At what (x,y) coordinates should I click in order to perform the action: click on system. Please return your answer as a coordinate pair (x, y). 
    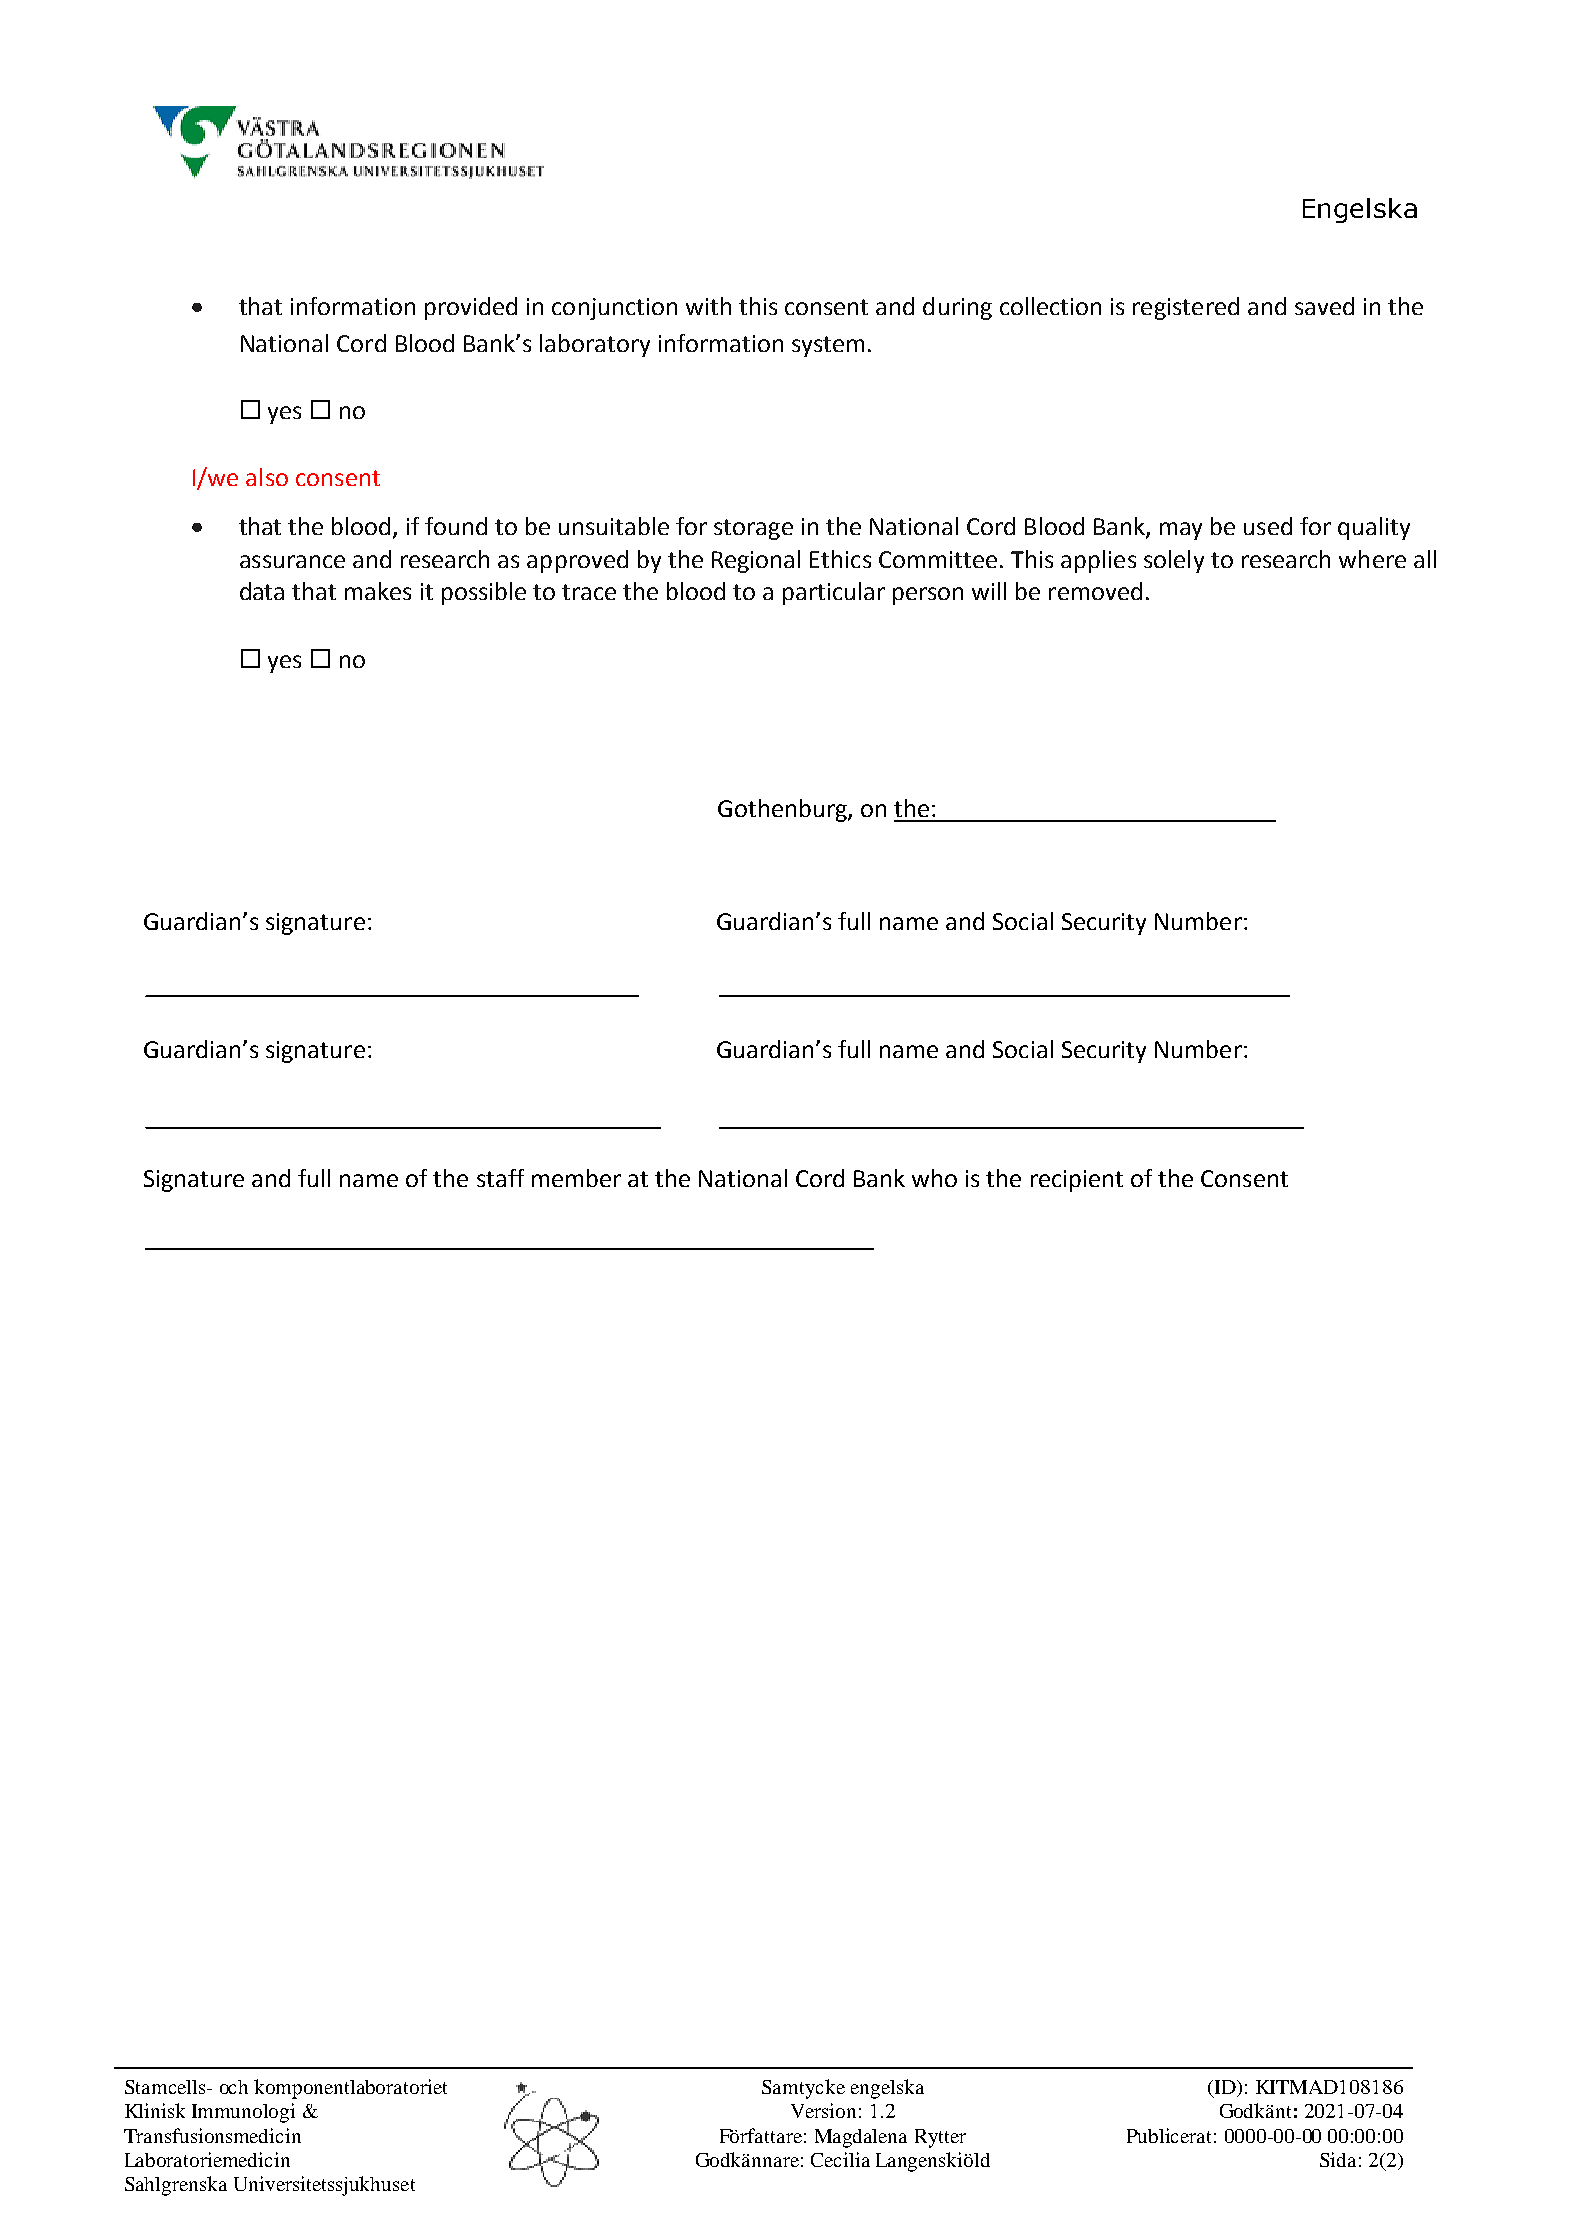
    Looking at the image, I should click on (828, 346).
